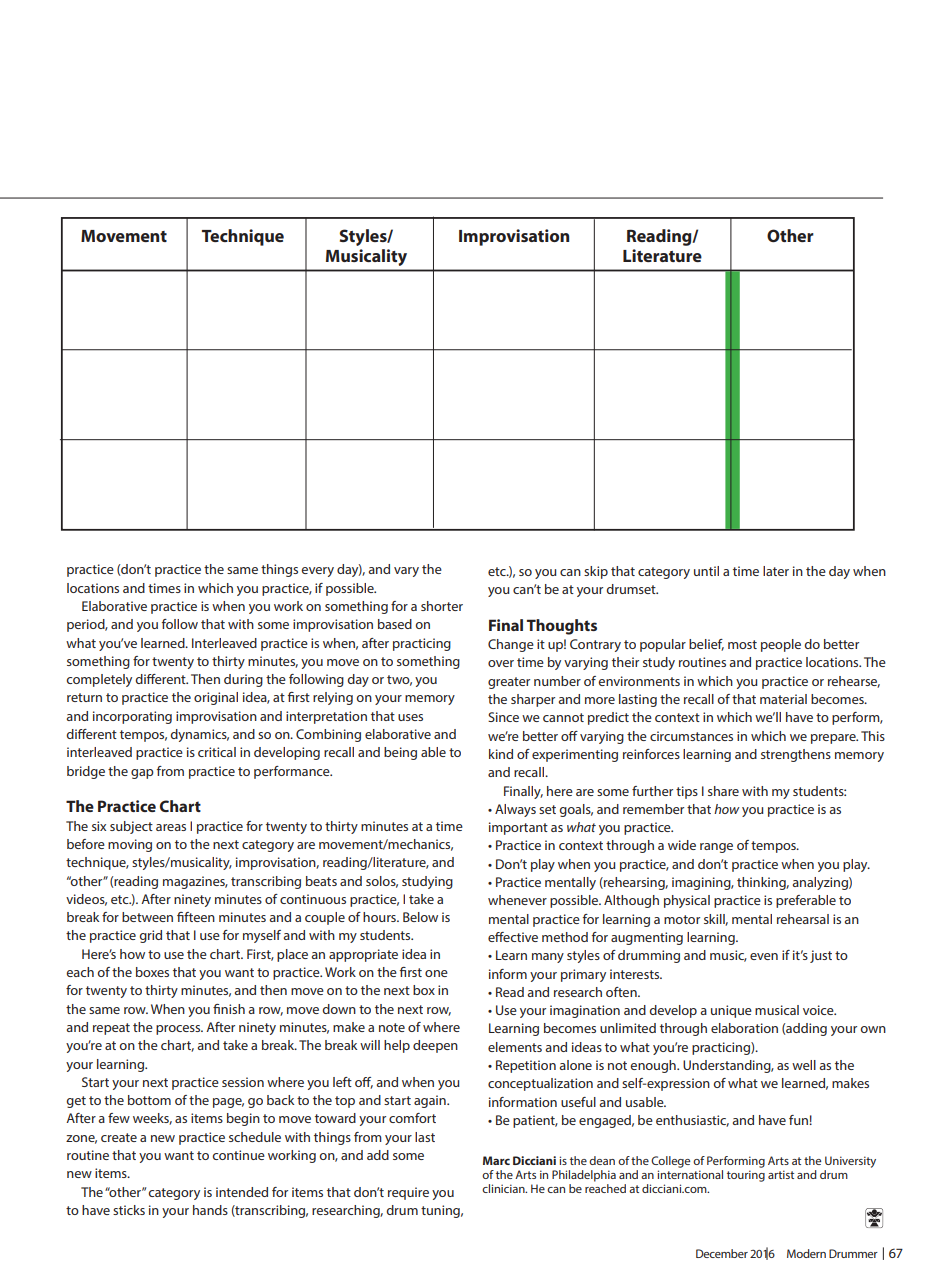 The image size is (943, 1288). Describe the element at coordinates (171, 827) in the document. I see `areas` at that location.
